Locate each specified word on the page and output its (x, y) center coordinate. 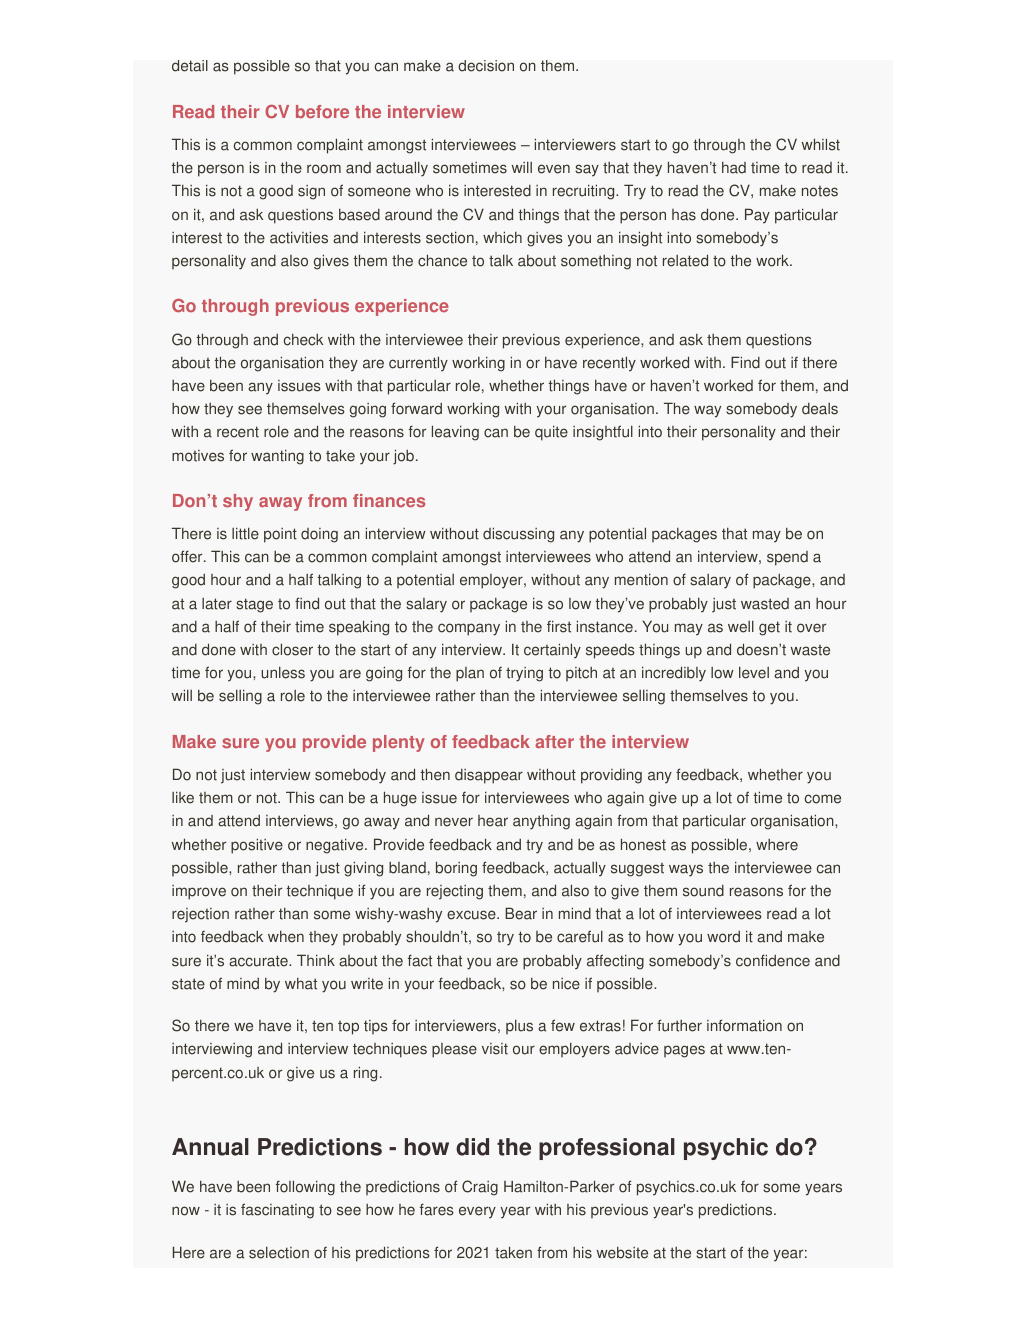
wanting (277, 457)
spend (787, 558)
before (322, 111)
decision (486, 66)
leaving (455, 433)
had (734, 167)
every (477, 1212)
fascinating (277, 1211)
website (622, 1253)
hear (493, 821)
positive (257, 846)
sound (703, 891)
